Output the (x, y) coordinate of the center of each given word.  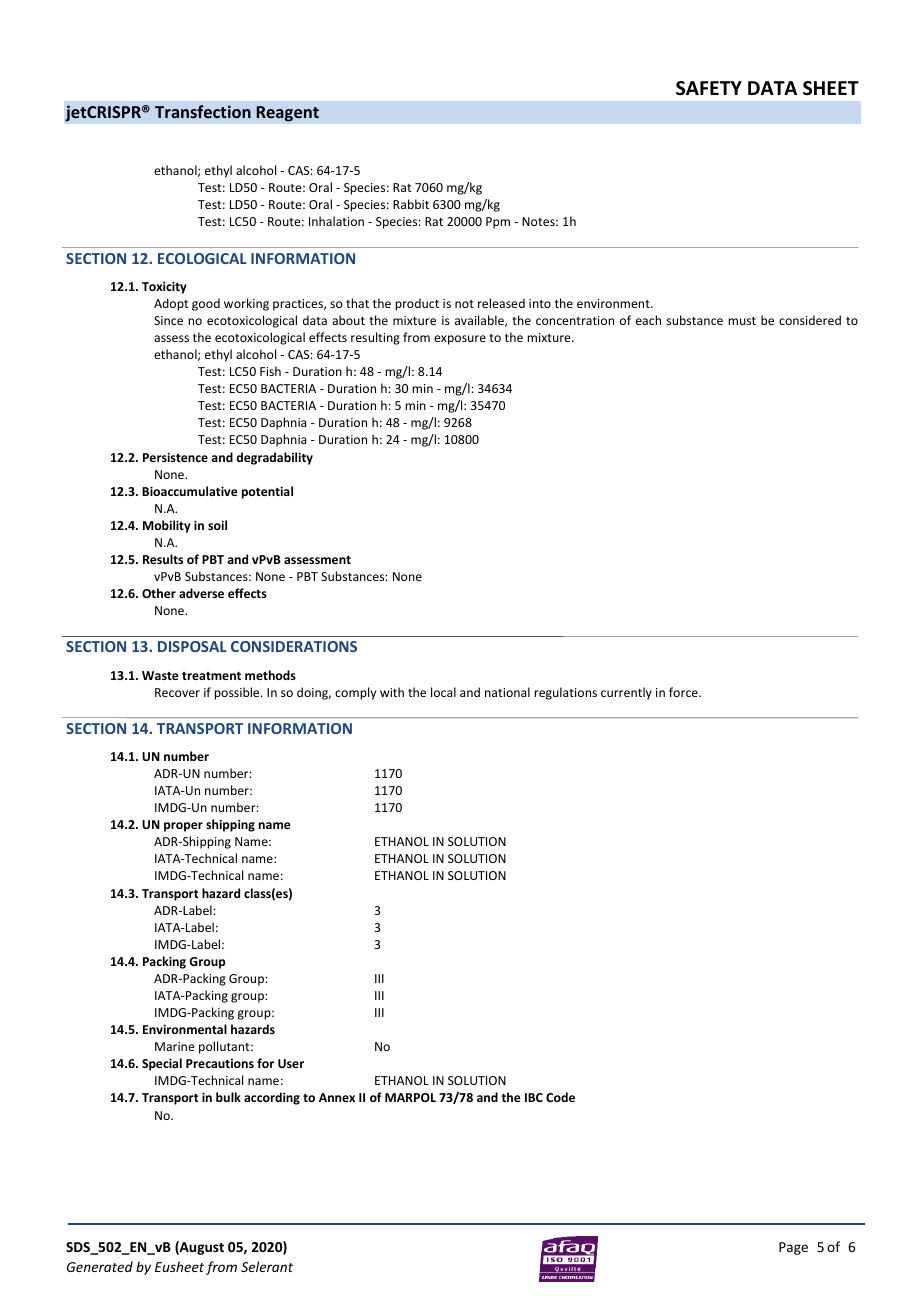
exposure (460, 340)
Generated (100, 1266)
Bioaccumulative (190, 491)
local (443, 692)
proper (183, 827)
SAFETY (709, 88)
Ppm (498, 223)
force (684, 692)
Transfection (203, 111)
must (742, 321)
